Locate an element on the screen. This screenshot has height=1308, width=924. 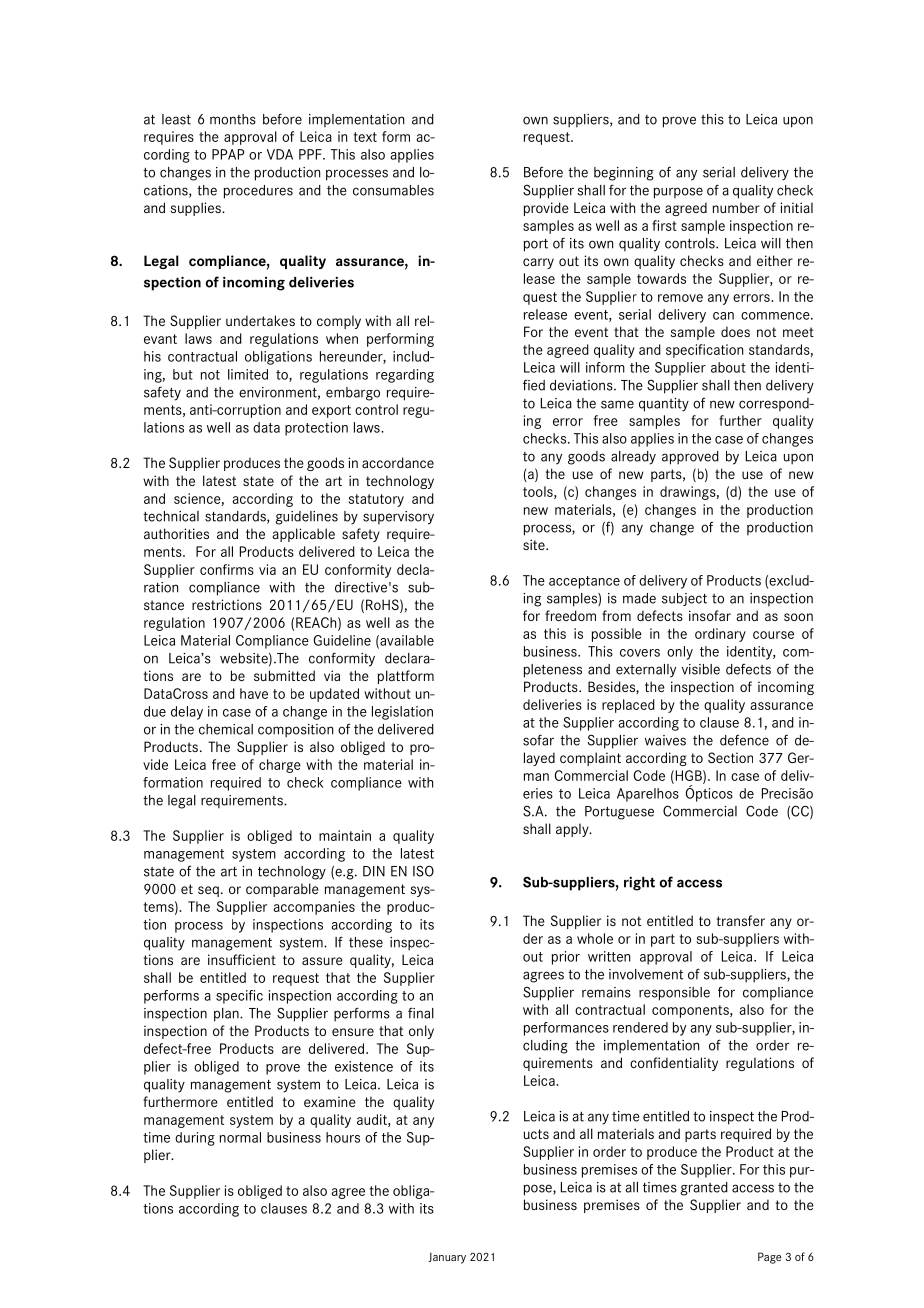
months is located at coordinates (233, 119).
